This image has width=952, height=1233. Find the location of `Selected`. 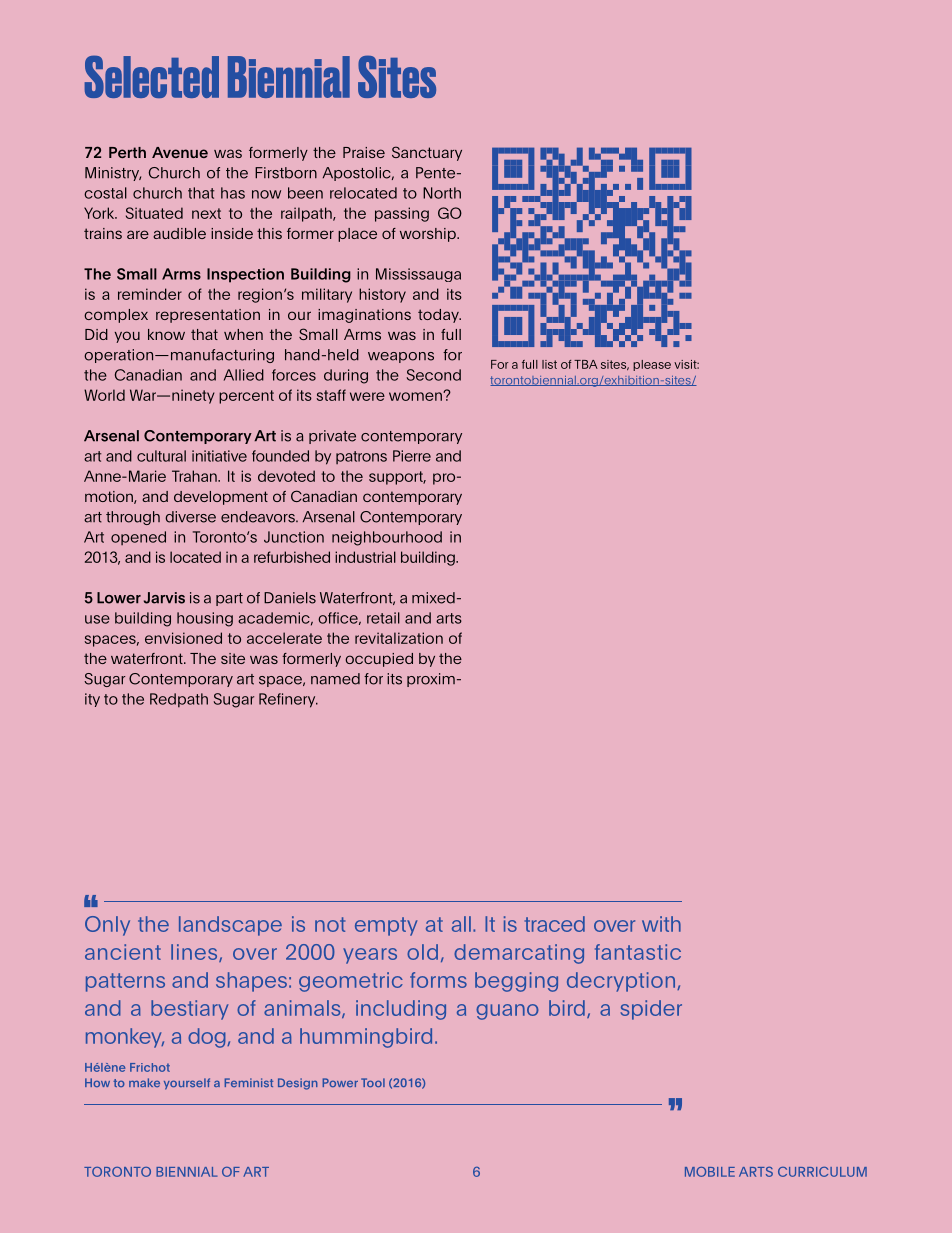

Selected is located at coordinates (152, 76).
